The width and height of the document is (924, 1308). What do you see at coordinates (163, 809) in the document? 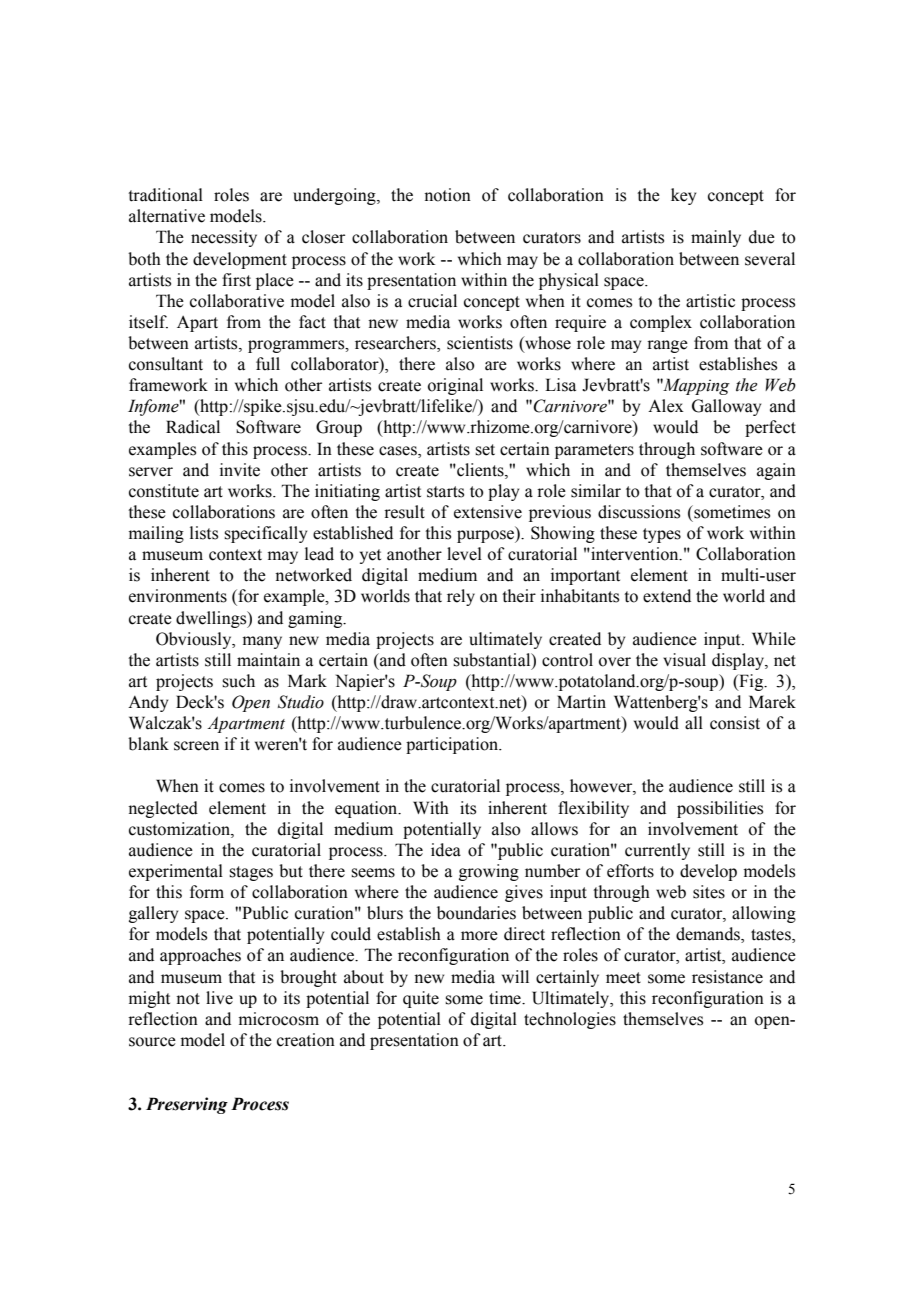
I see `neglected` at bounding box center [163, 809].
